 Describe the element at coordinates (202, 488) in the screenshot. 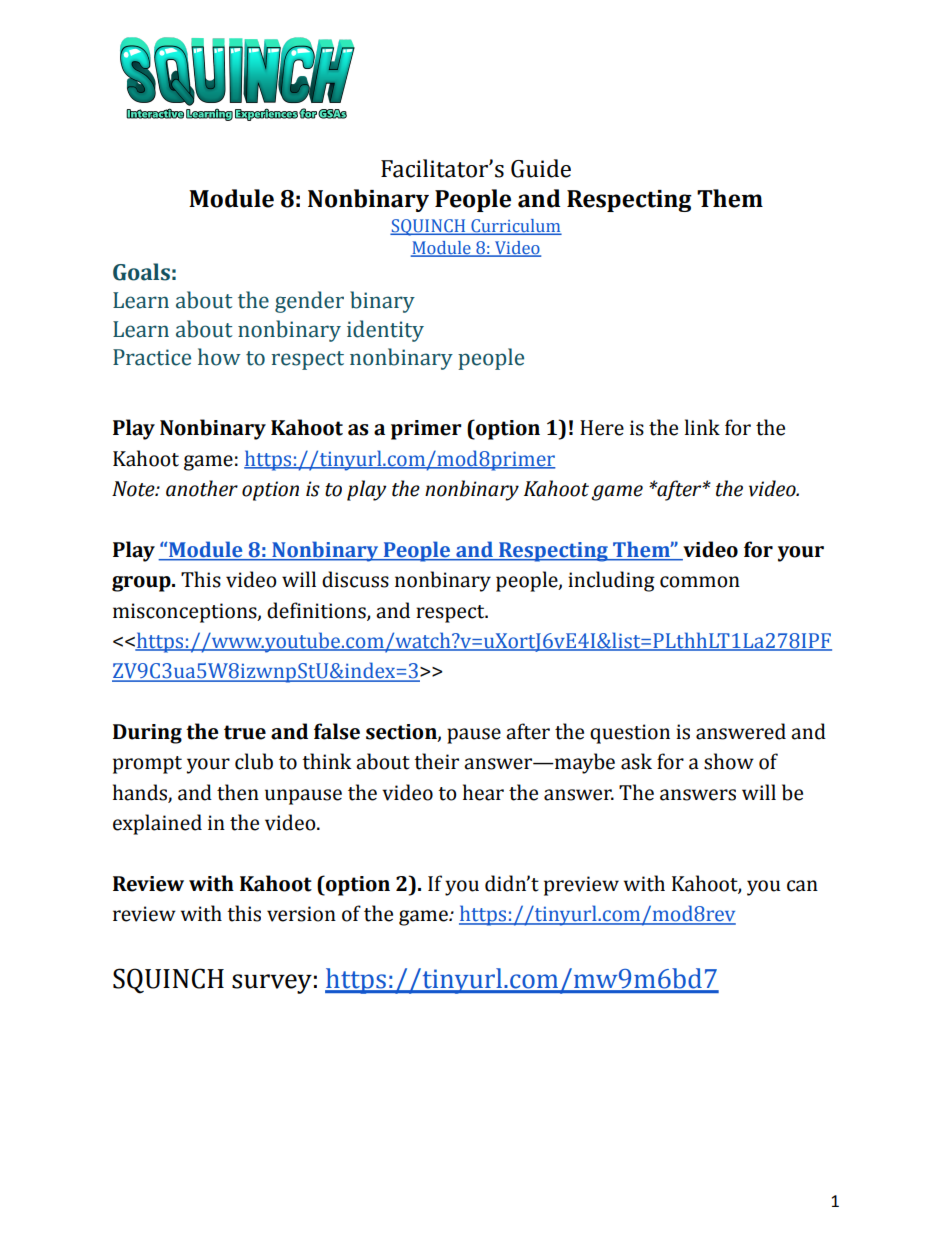

I see `another` at that location.
